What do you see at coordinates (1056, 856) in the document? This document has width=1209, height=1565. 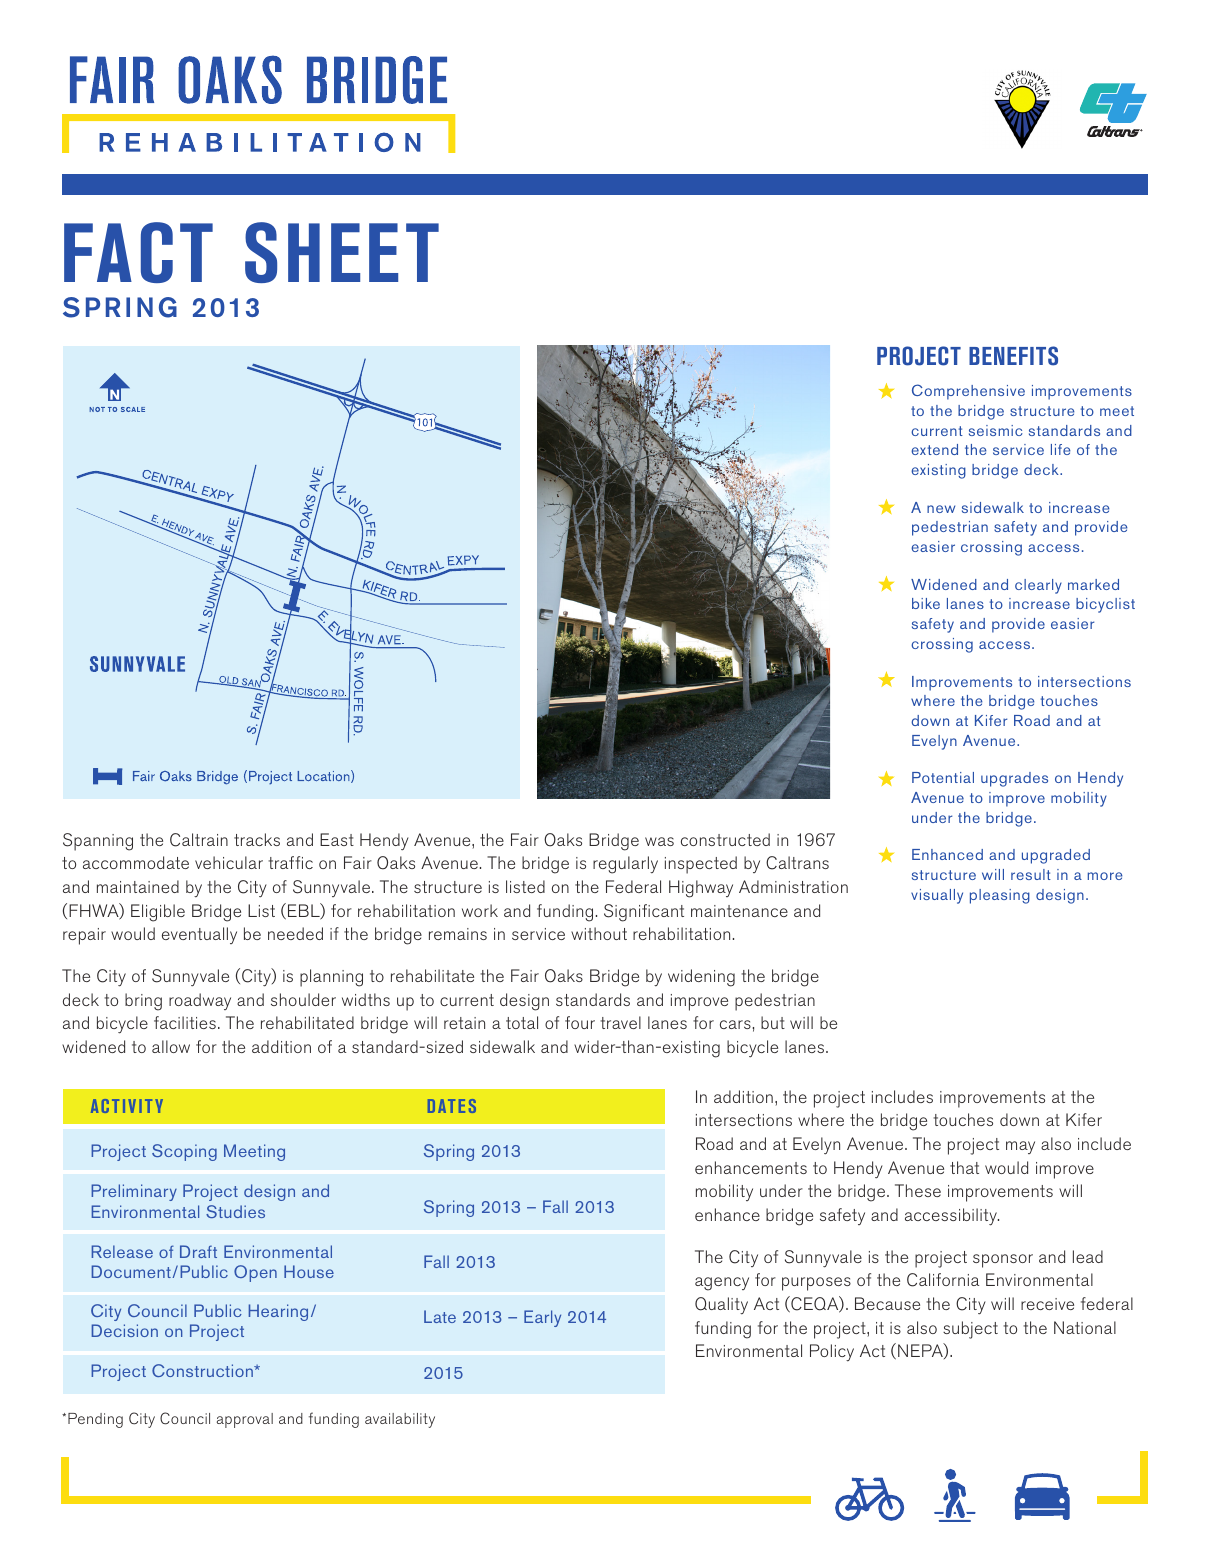 I see `upgraded` at bounding box center [1056, 856].
